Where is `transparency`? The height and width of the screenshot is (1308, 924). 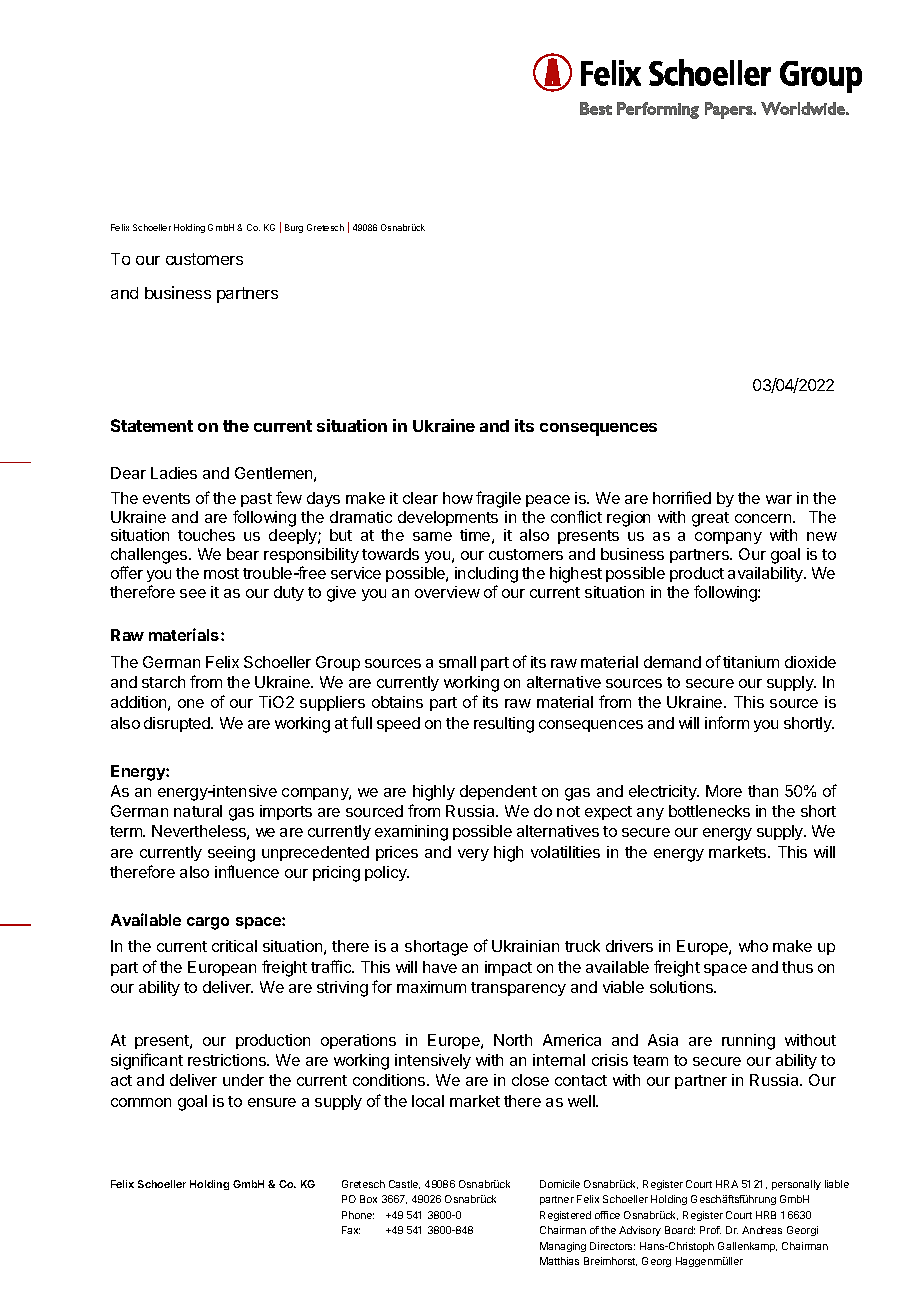 transparency is located at coordinates (518, 989).
